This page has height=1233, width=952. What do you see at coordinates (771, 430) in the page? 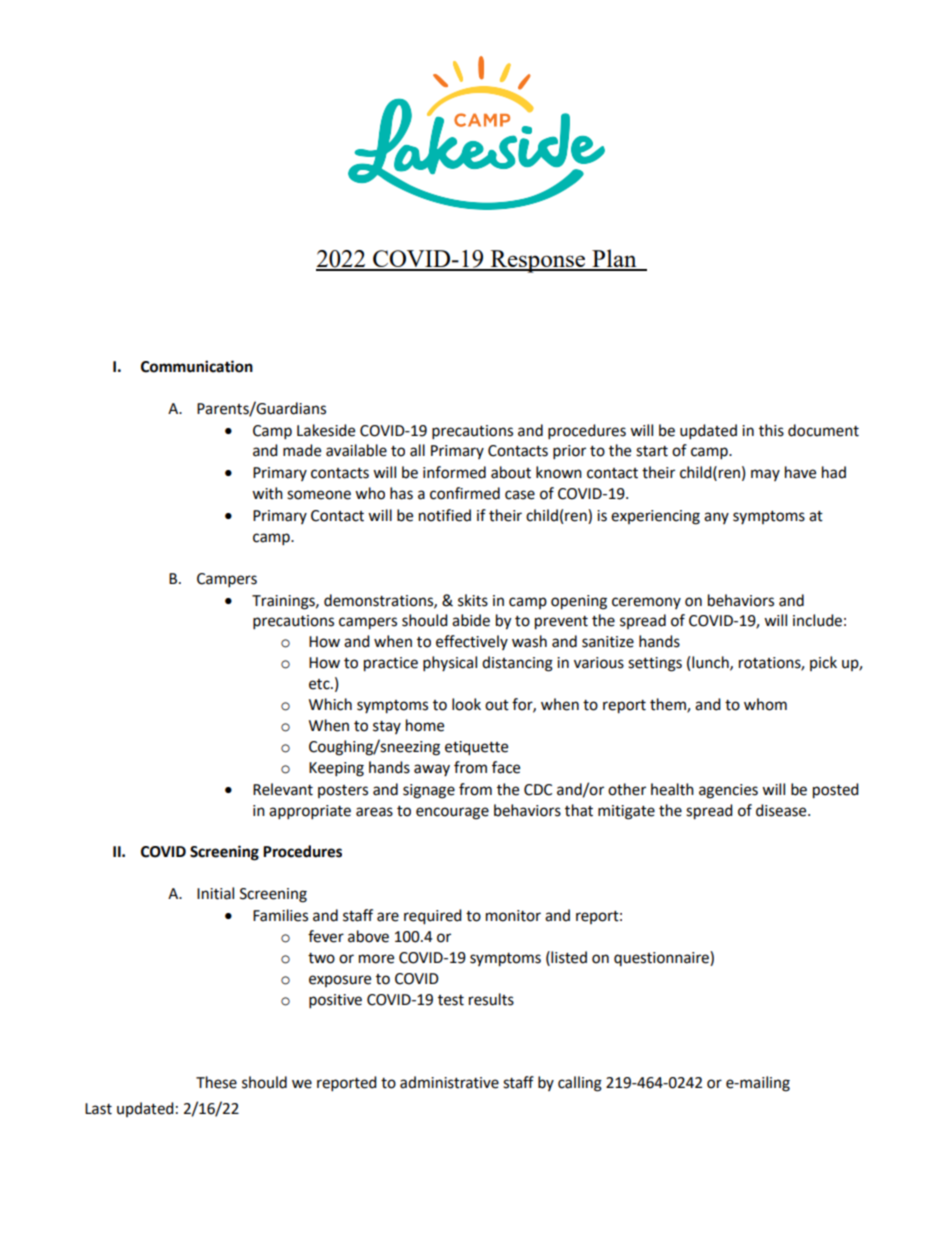
I see `this` at bounding box center [771, 430].
